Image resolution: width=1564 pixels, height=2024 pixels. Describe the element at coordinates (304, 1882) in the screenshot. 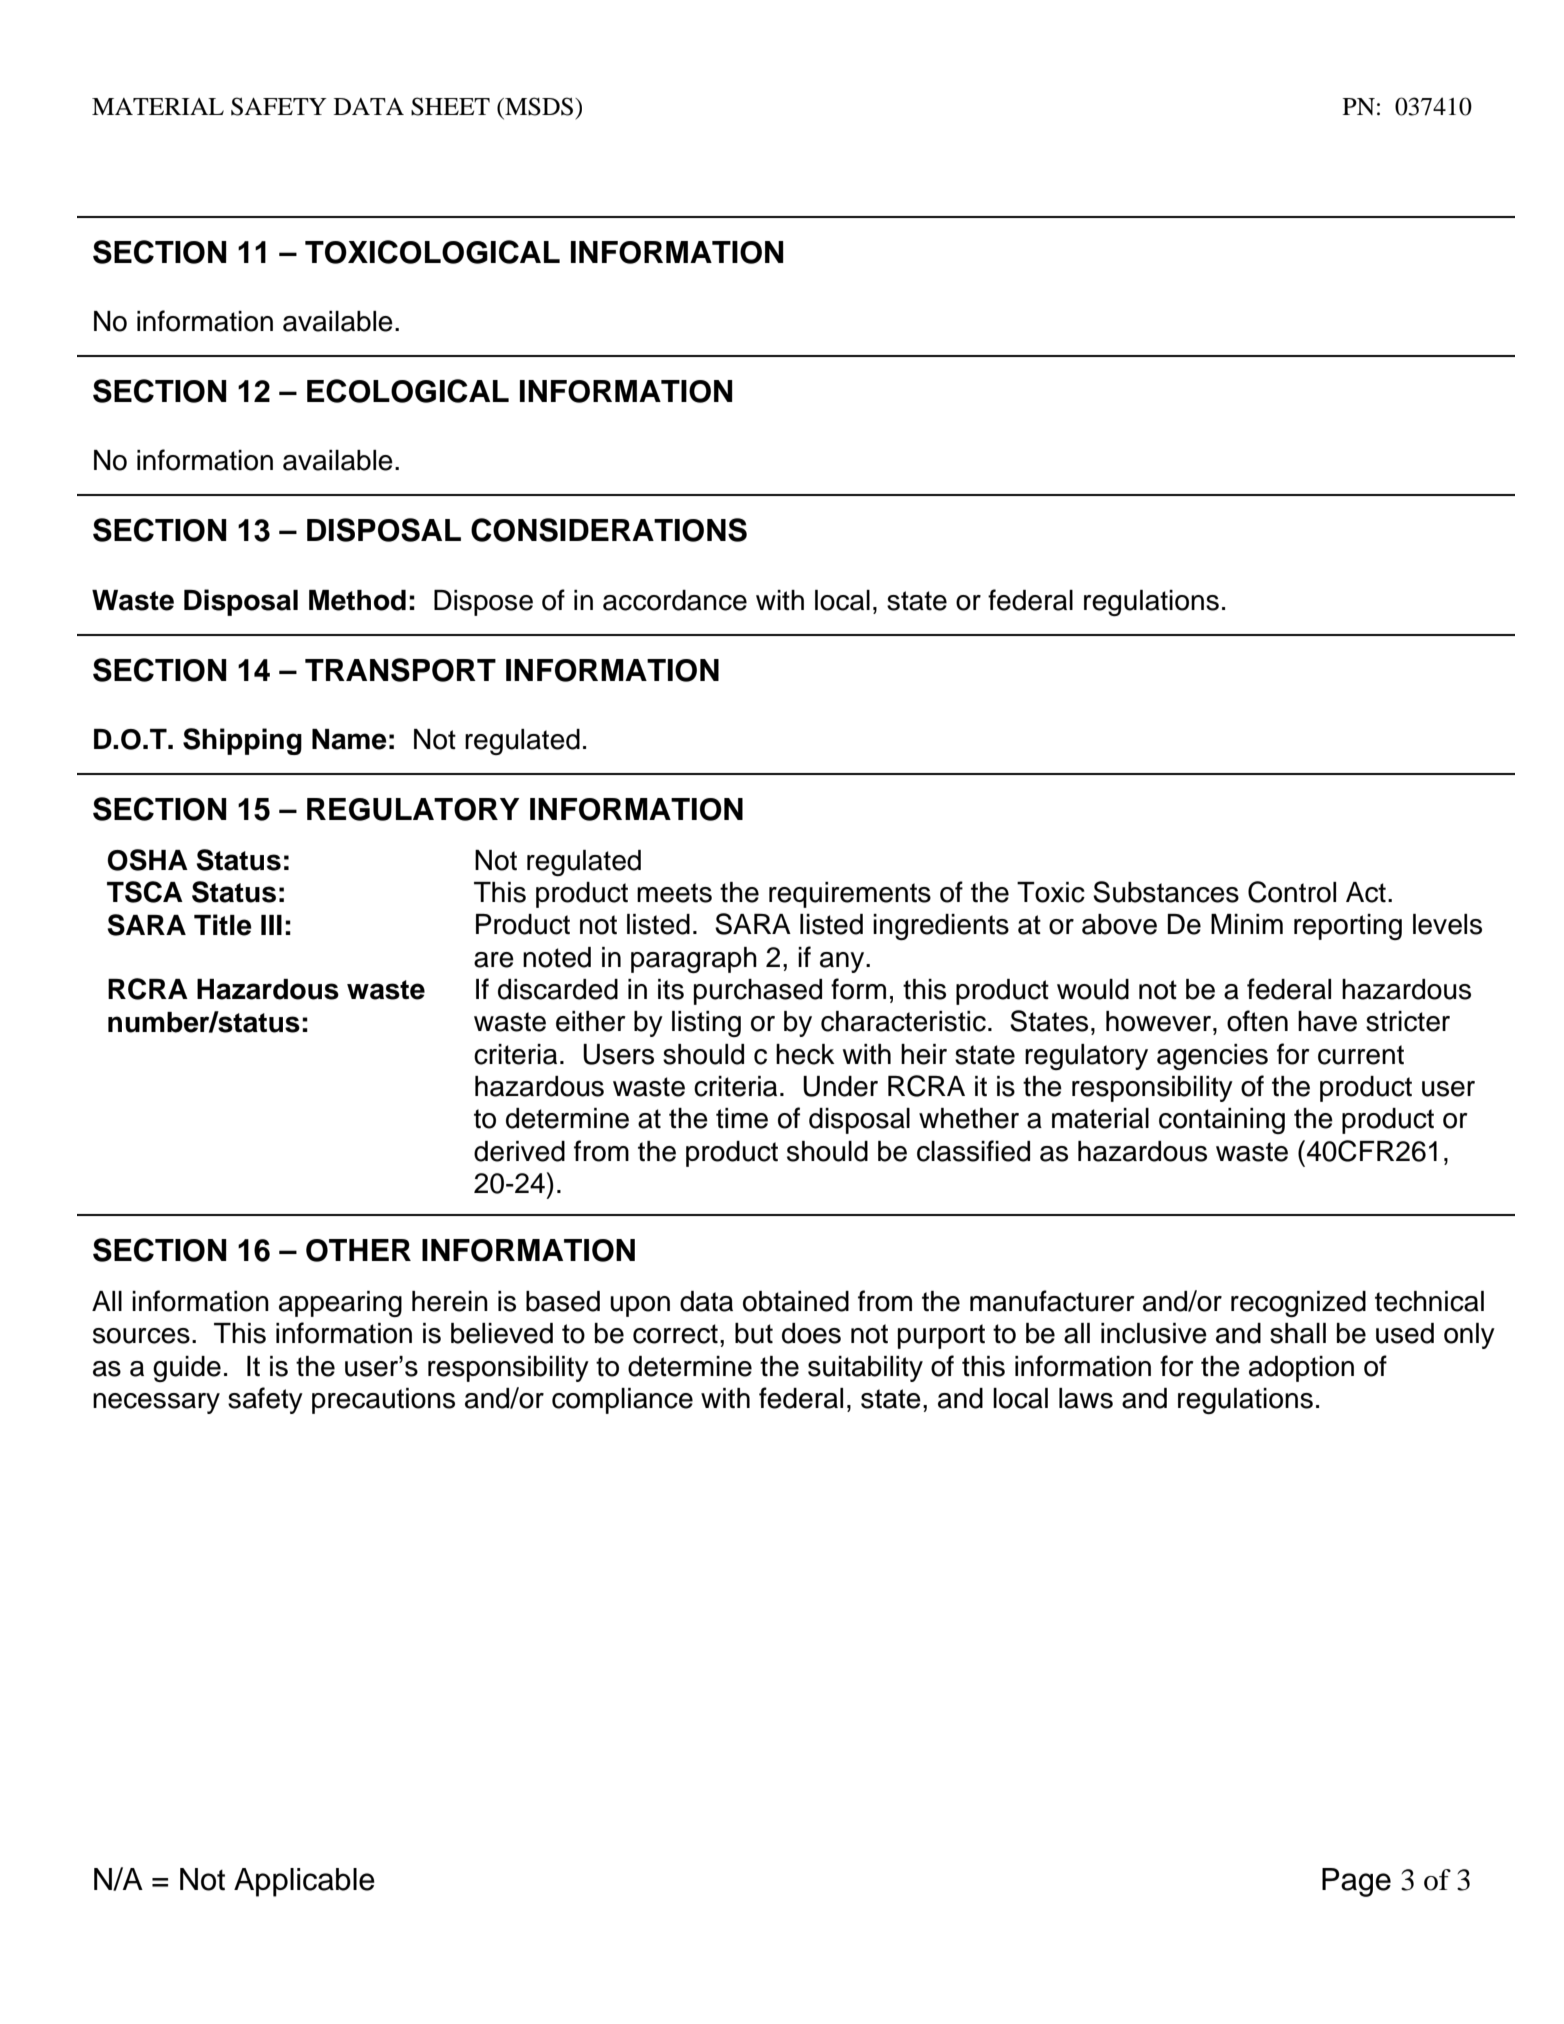

I see `Applicable` at that location.
